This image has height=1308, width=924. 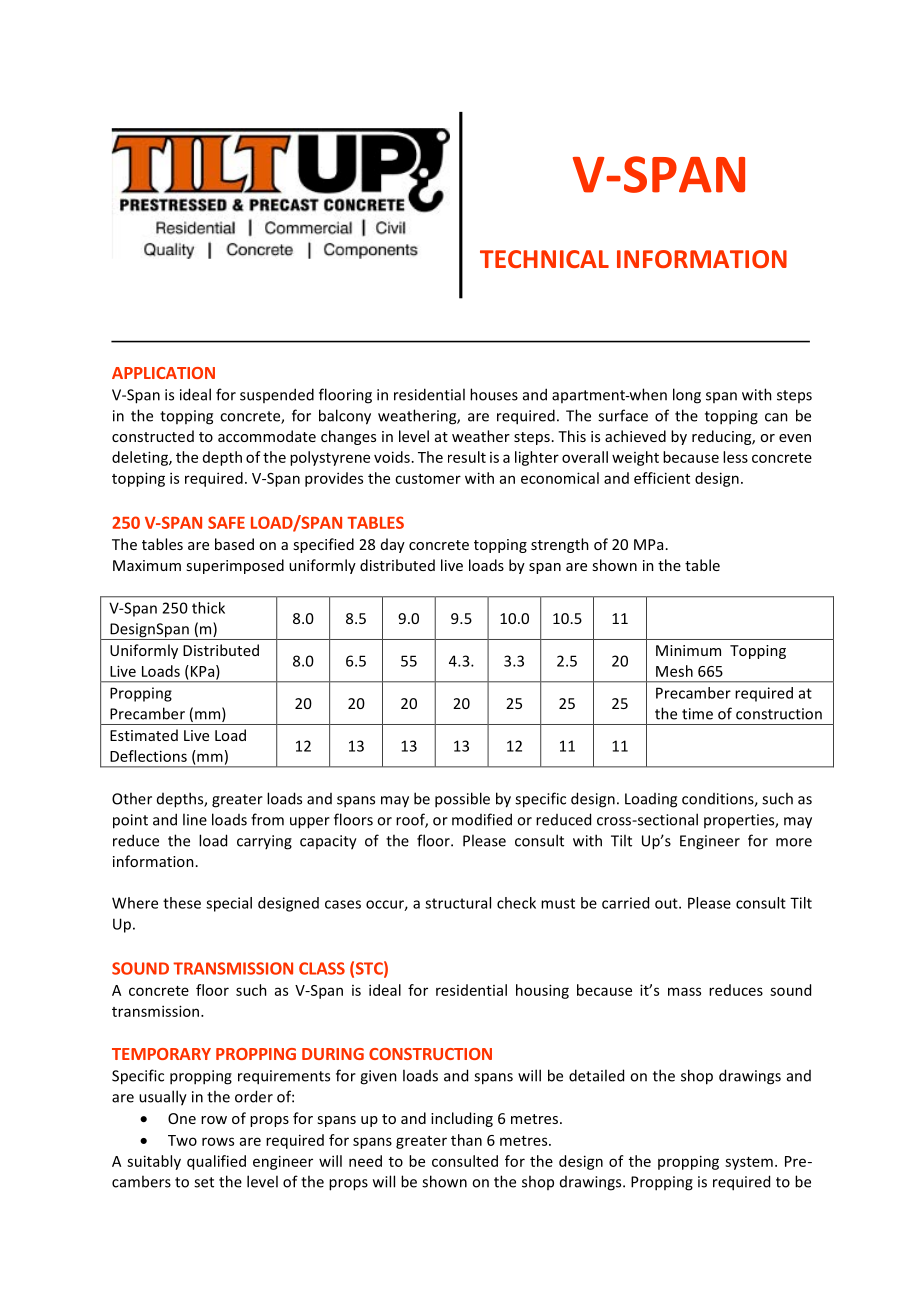 I want to click on Estimated, so click(x=144, y=735).
